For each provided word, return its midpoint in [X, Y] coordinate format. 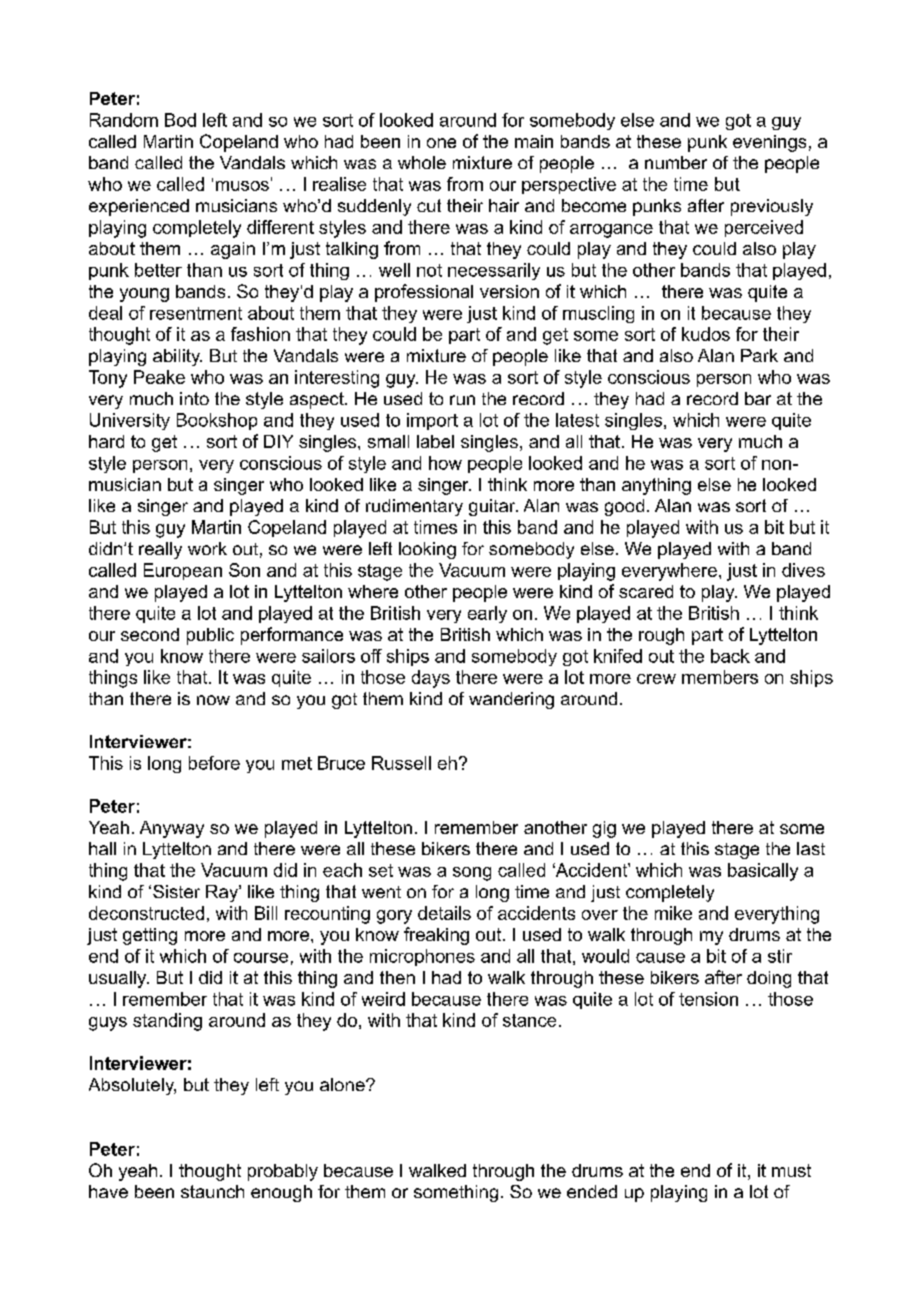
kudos [706, 334]
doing [769, 979]
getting [150, 936]
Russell [401, 763]
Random [124, 120]
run [462, 400]
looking [427, 550]
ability [177, 357]
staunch [212, 1191]
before [214, 763]
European [183, 571]
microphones [422, 957]
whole [422, 162]
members [720, 677]
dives [803, 570]
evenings [769, 143]
